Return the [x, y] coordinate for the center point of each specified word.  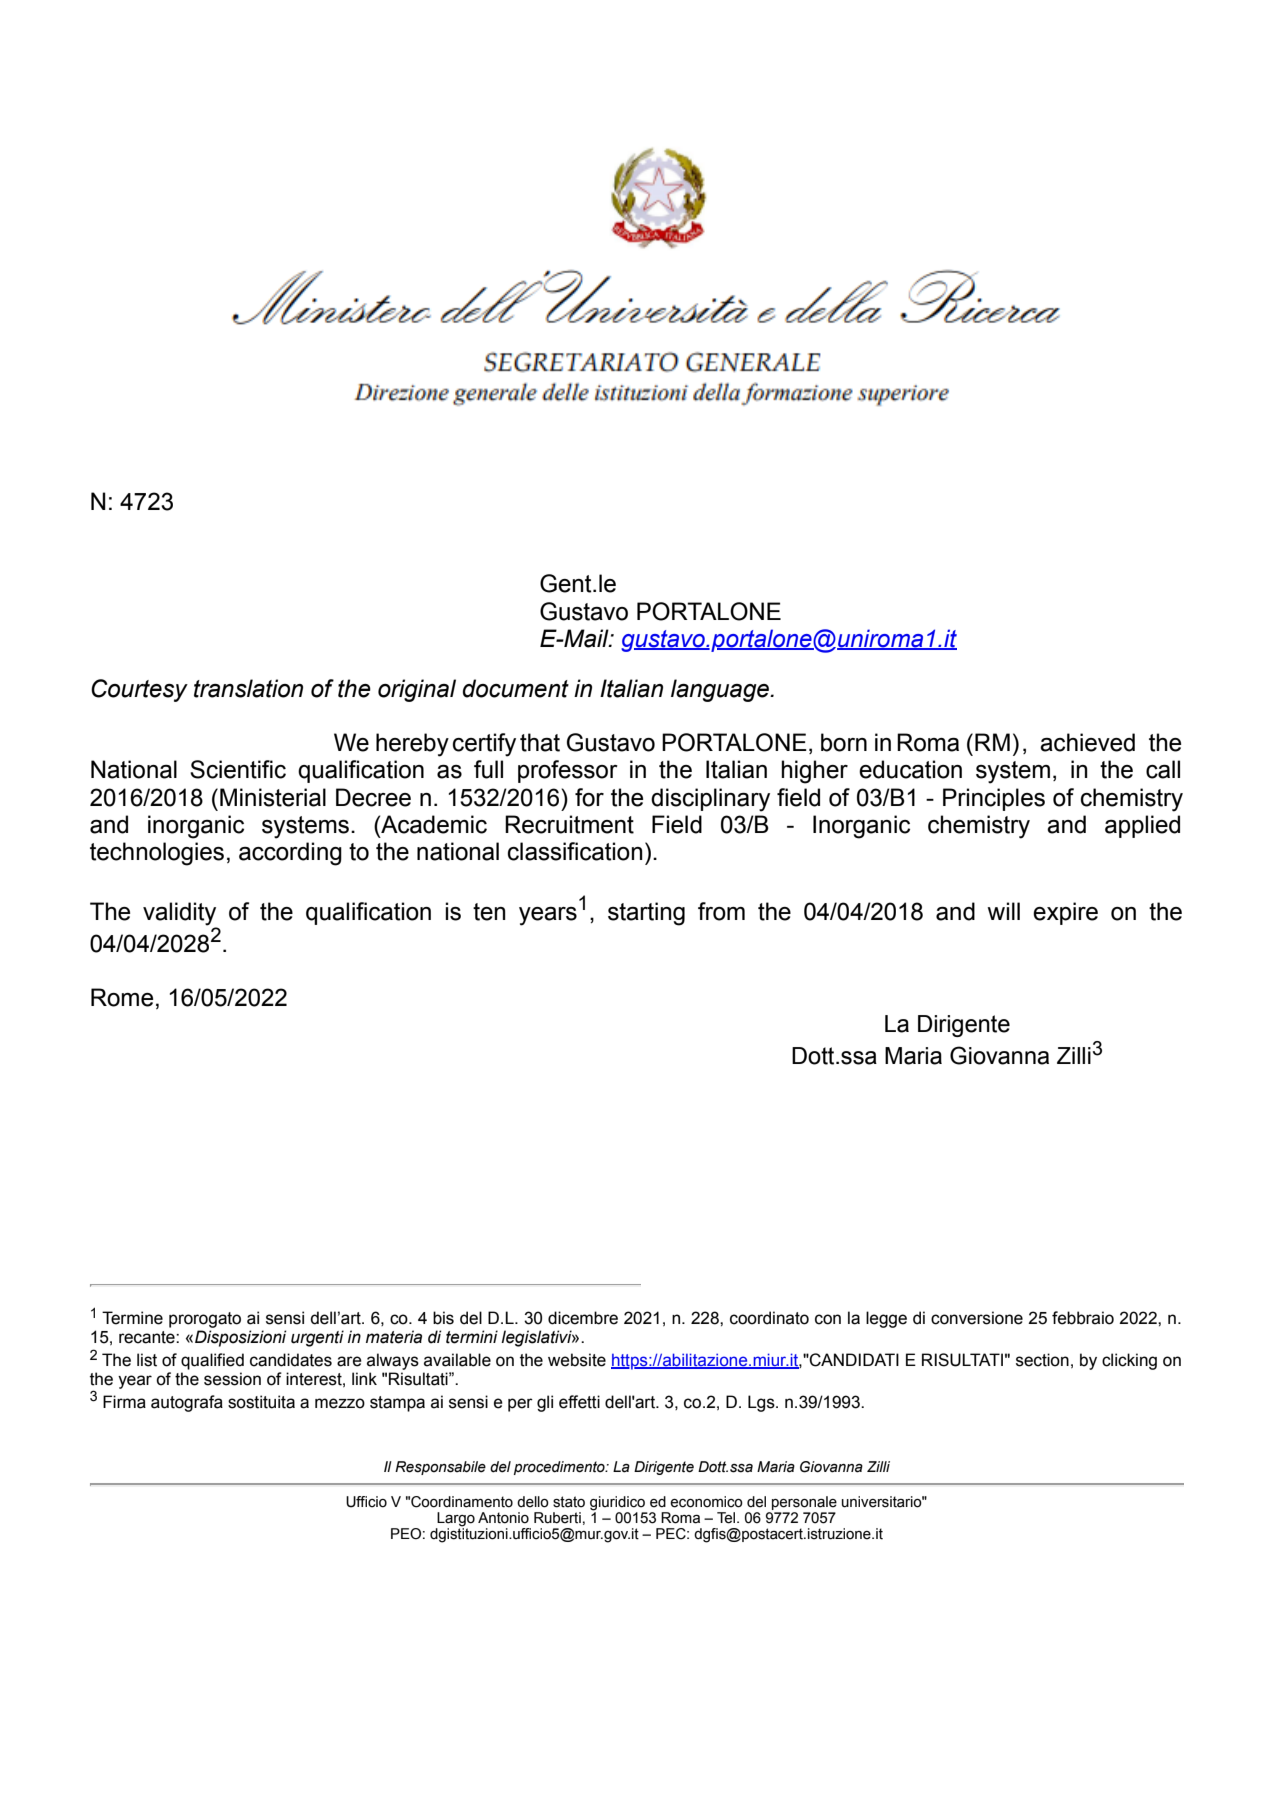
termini [472, 1337]
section [1042, 1360]
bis [443, 1318]
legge [886, 1319]
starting [646, 914]
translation [248, 688]
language [721, 690]
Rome [122, 997]
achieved [1087, 742]
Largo [455, 1520]
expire [1065, 913]
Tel [727, 1518]
